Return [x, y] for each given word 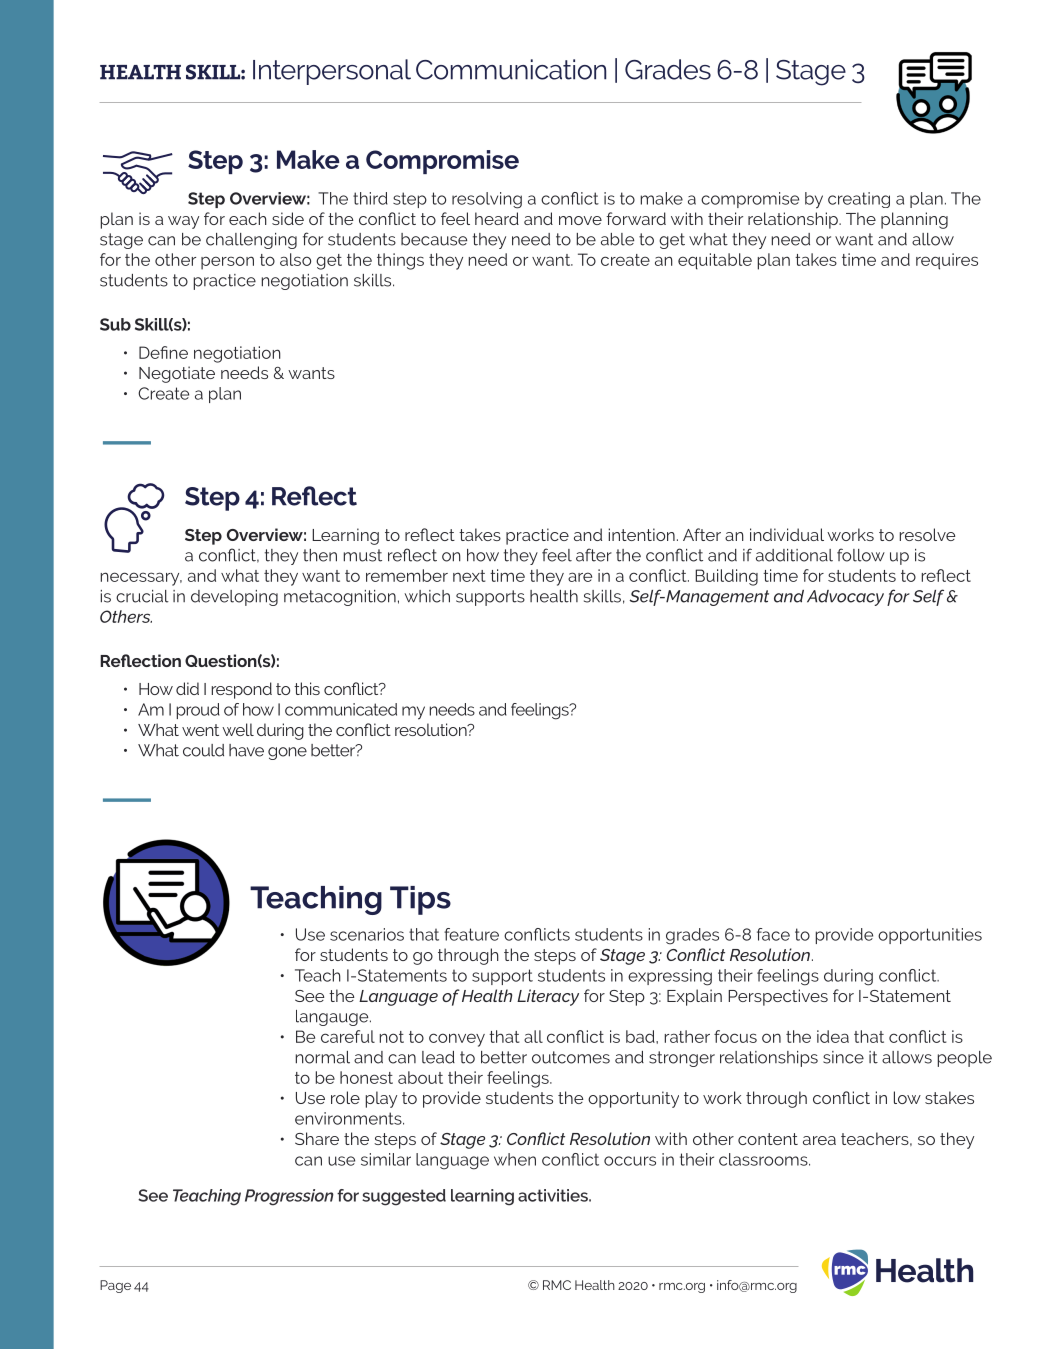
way [183, 222]
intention [642, 534]
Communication [511, 69]
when [515, 1159]
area [819, 1140]
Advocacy [845, 598]
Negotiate [177, 374]
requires [947, 261]
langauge [333, 1018]
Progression [289, 1197]
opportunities [930, 936]
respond [242, 690]
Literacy [548, 997]
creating [859, 200]
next [469, 576]
